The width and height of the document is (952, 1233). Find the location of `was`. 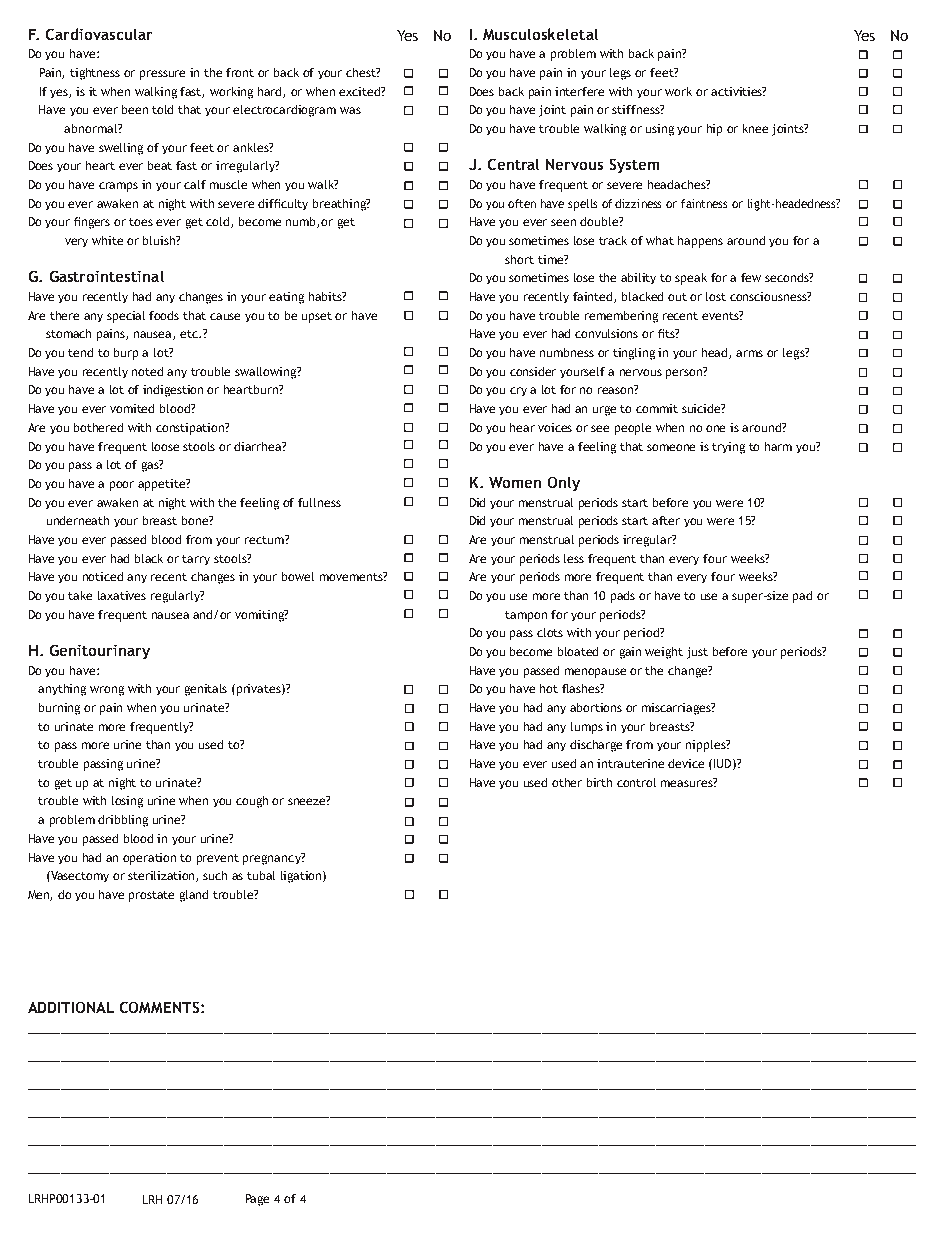

was is located at coordinates (350, 110).
